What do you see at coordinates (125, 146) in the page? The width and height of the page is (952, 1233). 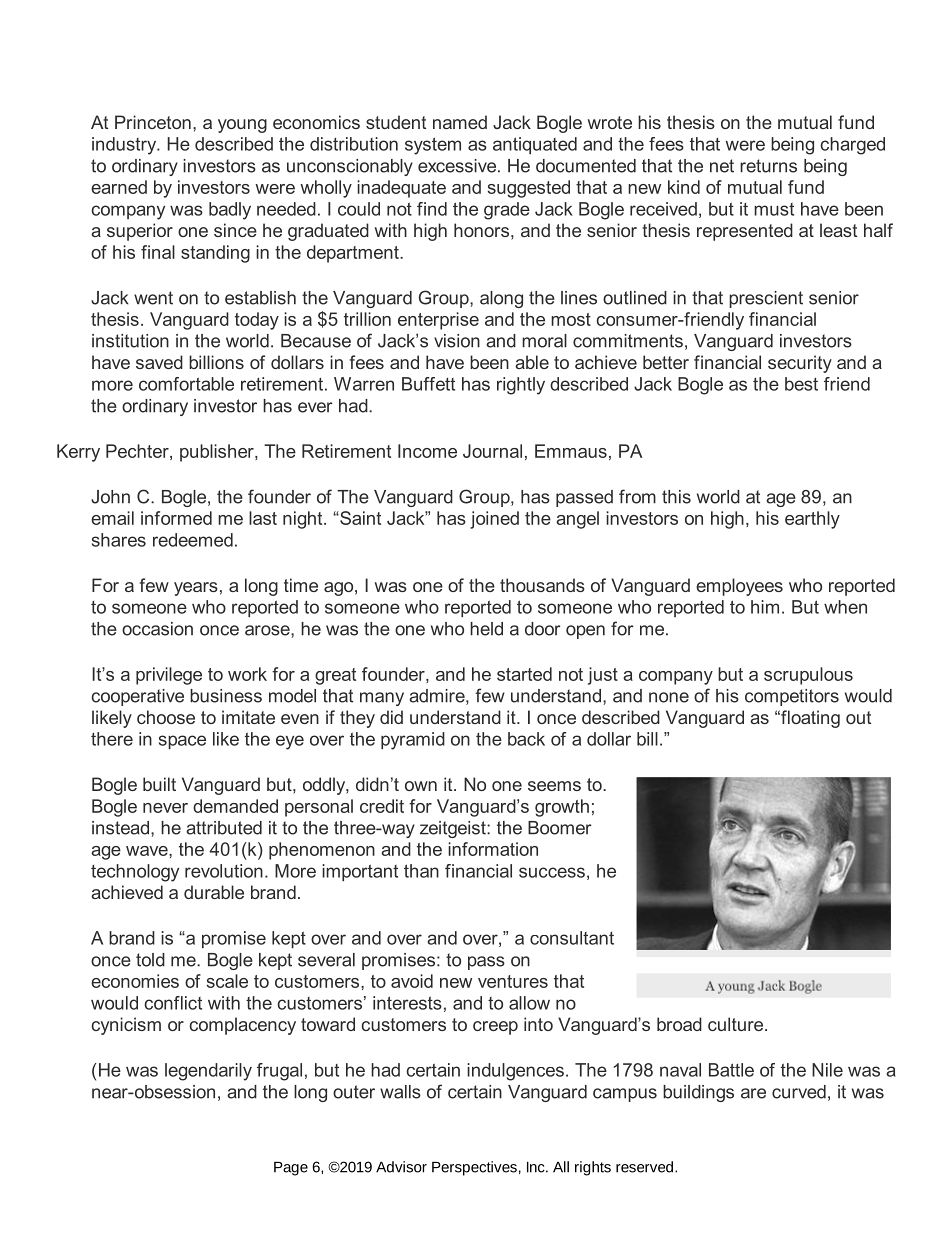 I see `industry` at bounding box center [125, 146].
